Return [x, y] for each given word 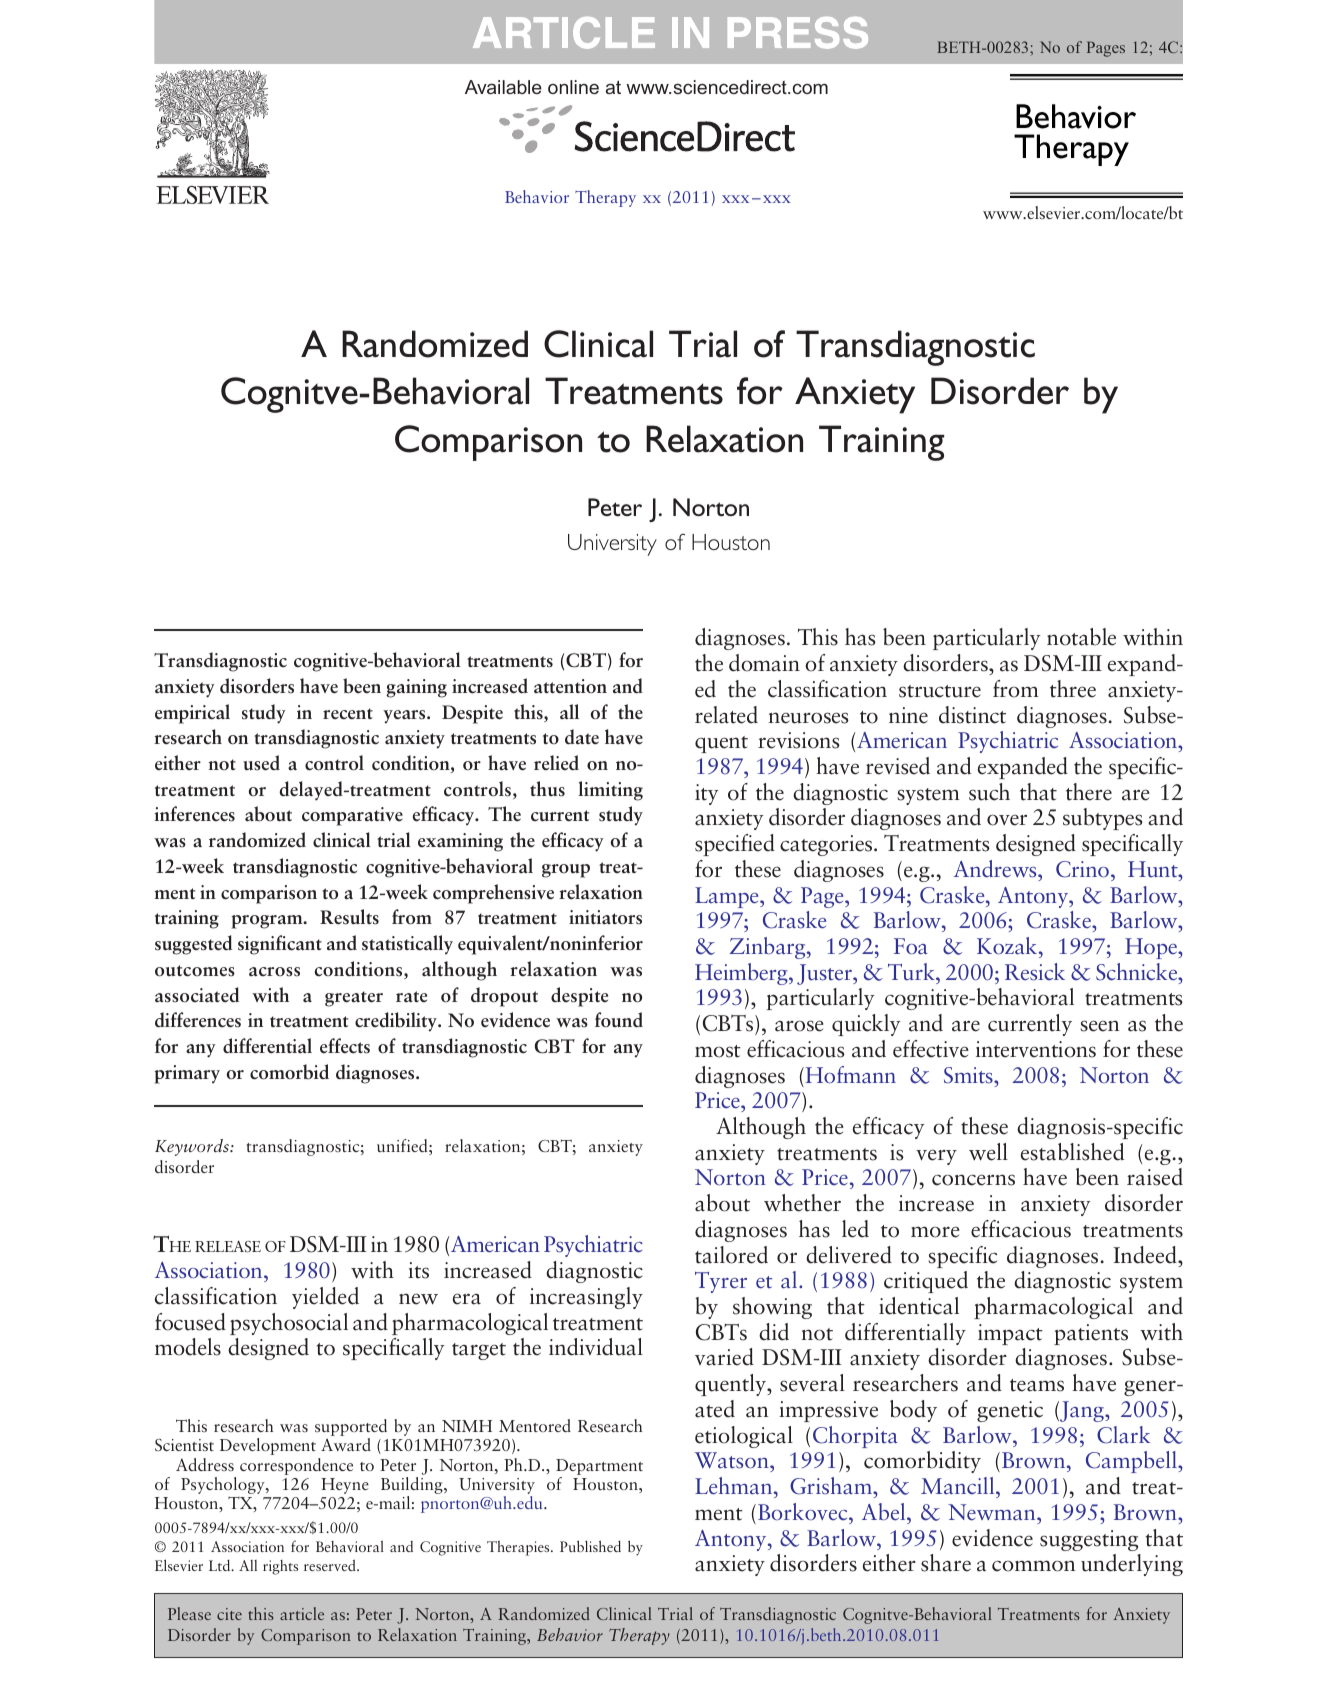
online [573, 87]
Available [503, 87]
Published [590, 1546]
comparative [352, 816]
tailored [731, 1255]
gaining [416, 688]
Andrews [996, 869]
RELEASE [228, 1246]
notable [1081, 637]
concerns [973, 1180]
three [1073, 689]
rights [280, 1567]
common [1033, 1566]
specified [735, 845]
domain [764, 663]
